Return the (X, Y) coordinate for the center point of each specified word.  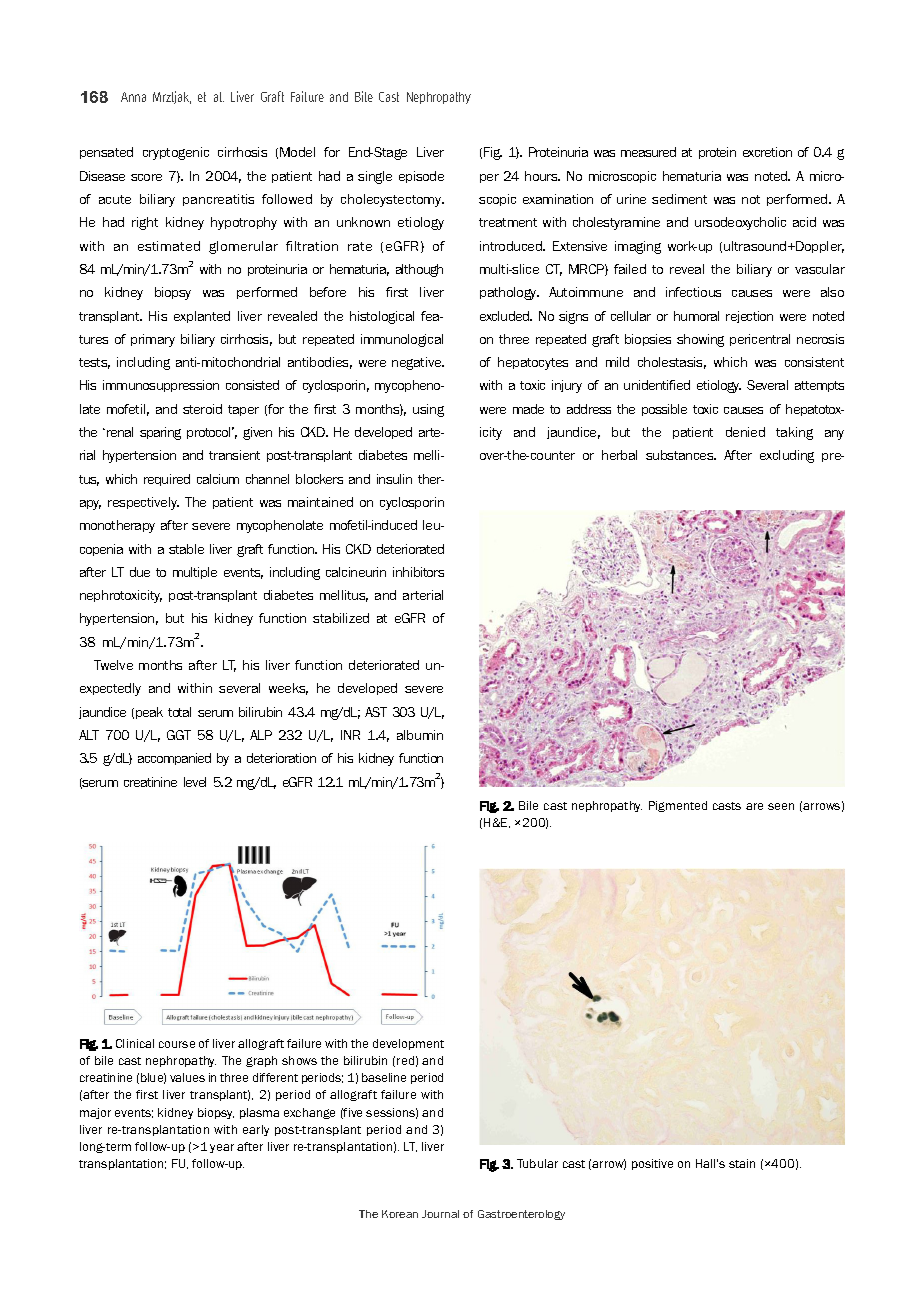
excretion (767, 152)
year (222, 1148)
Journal (440, 1214)
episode (421, 177)
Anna (133, 97)
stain (742, 1163)
